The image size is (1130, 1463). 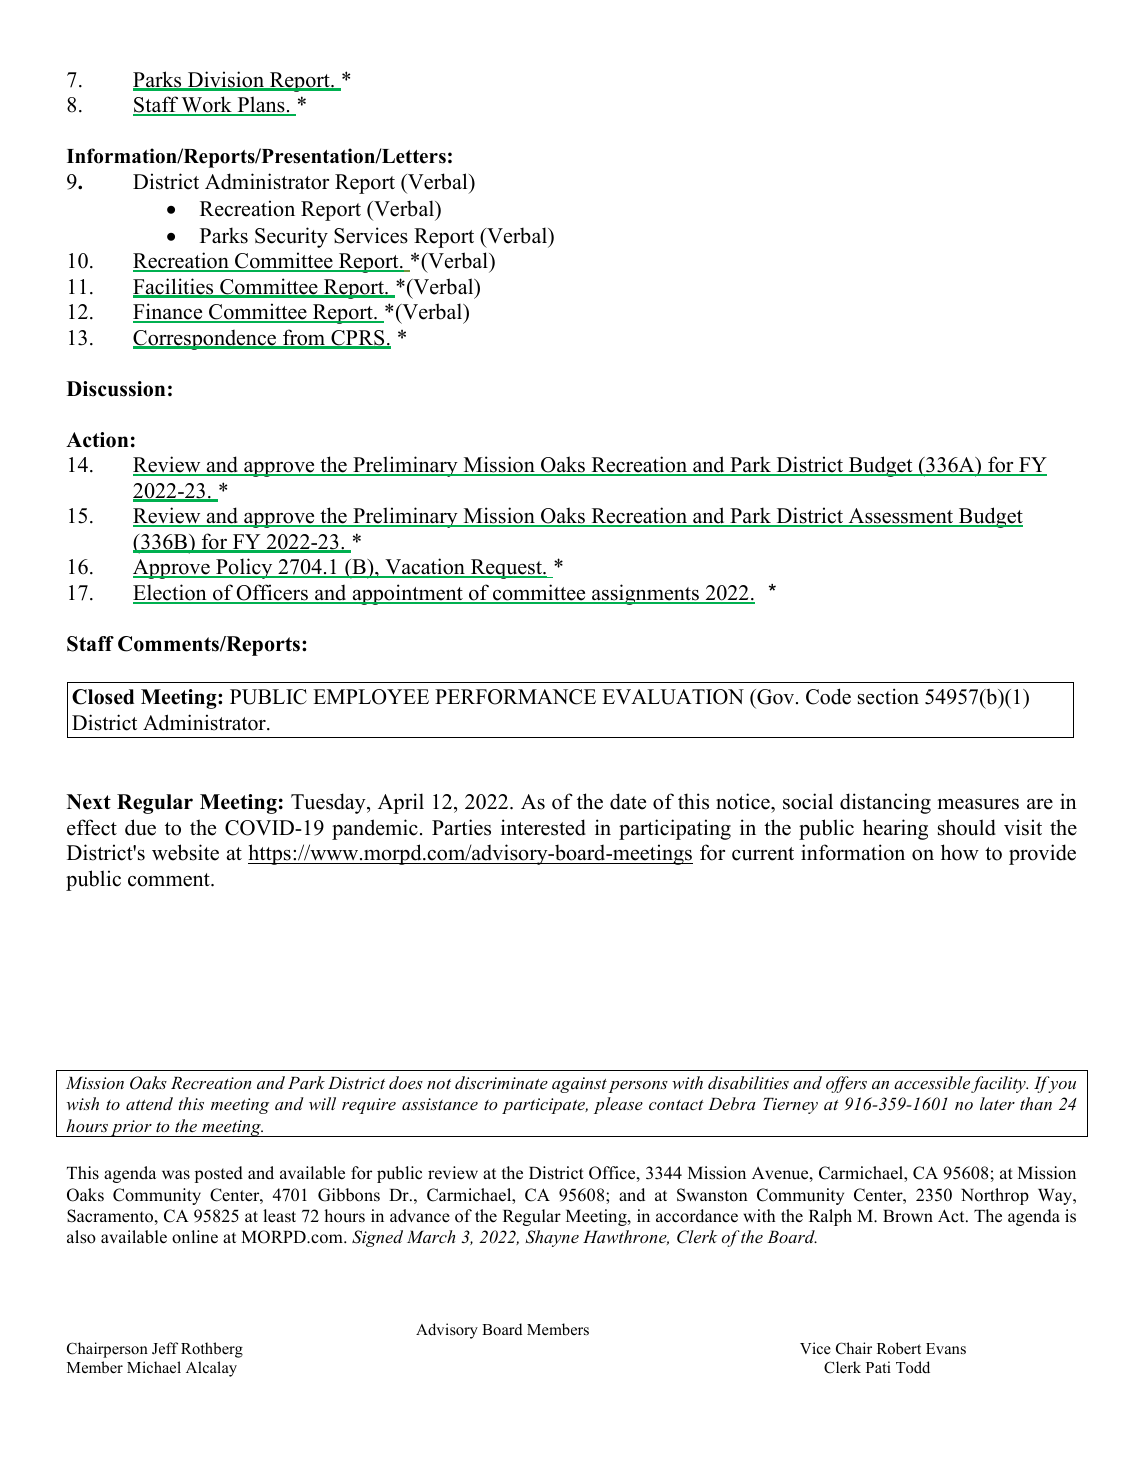 I want to click on website, so click(x=185, y=852).
